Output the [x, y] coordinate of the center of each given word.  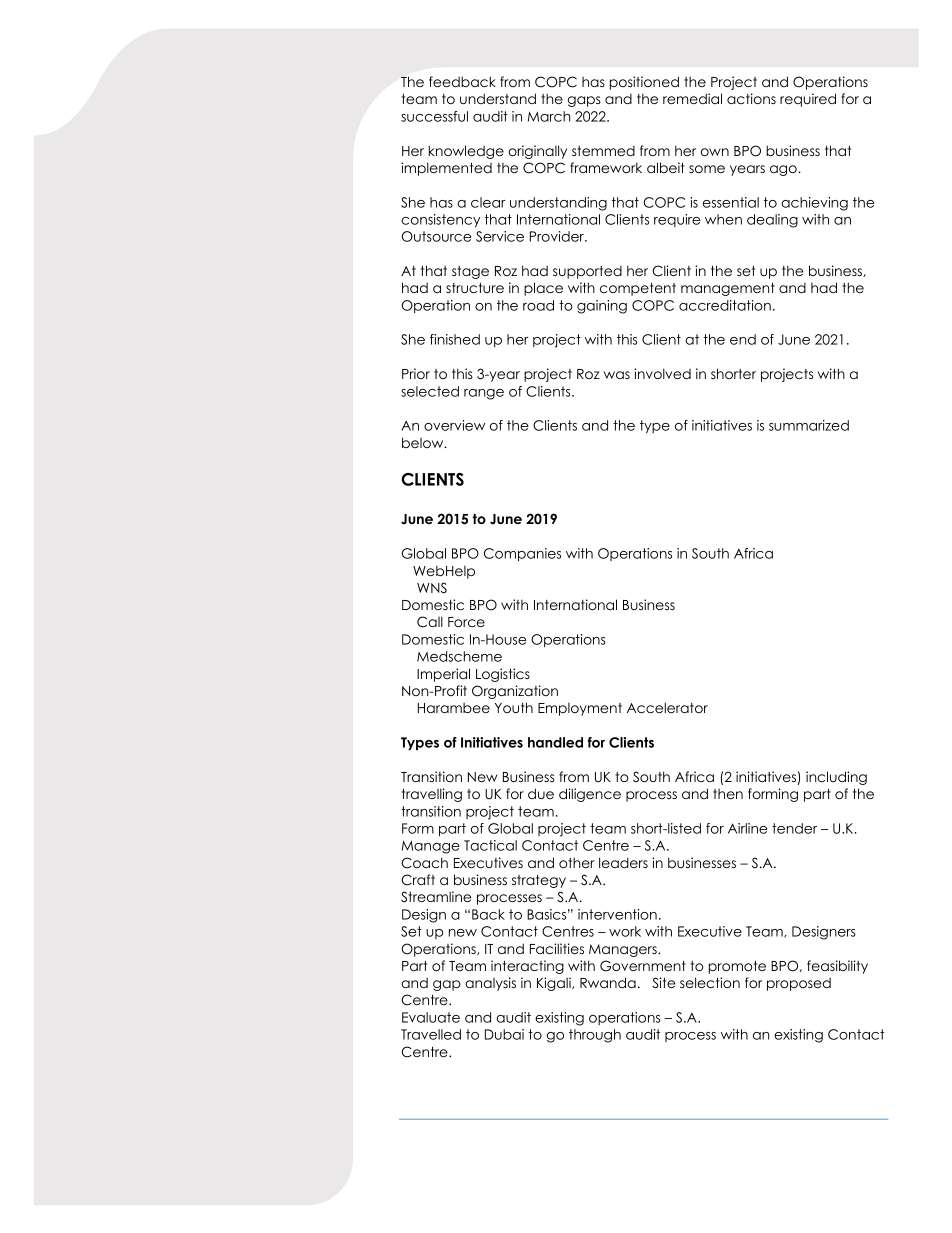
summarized [809, 425]
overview [454, 425]
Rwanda [608, 982]
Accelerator [667, 707]
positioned [644, 83]
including [836, 778]
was [617, 375]
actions [751, 98]
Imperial [443, 675]
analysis [490, 984]
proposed [799, 984]
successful [434, 116]
